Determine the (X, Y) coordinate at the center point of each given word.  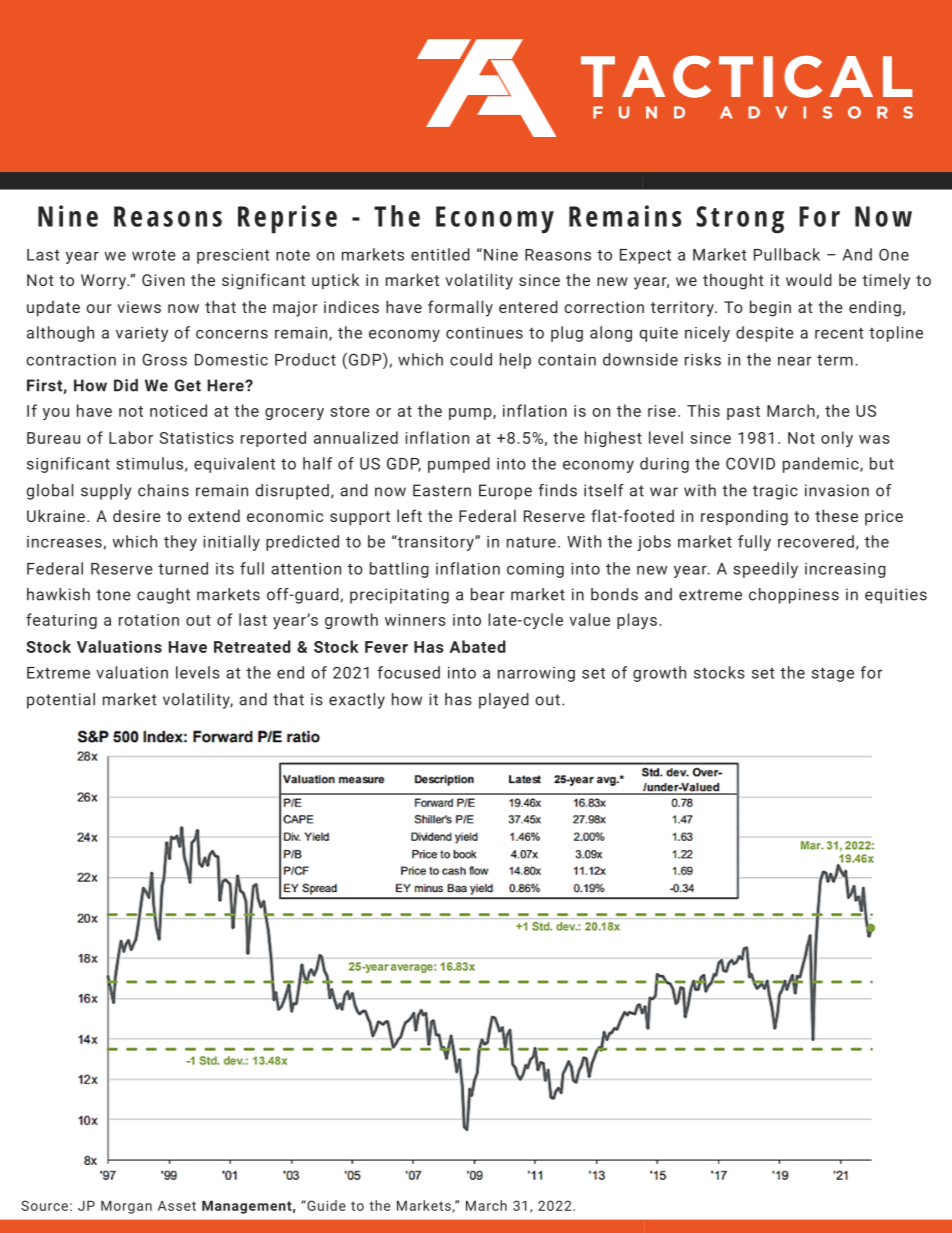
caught (163, 596)
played (504, 701)
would (809, 279)
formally (460, 308)
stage (833, 675)
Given (163, 280)
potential (61, 701)
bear (488, 594)
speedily (765, 570)
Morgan (126, 1207)
